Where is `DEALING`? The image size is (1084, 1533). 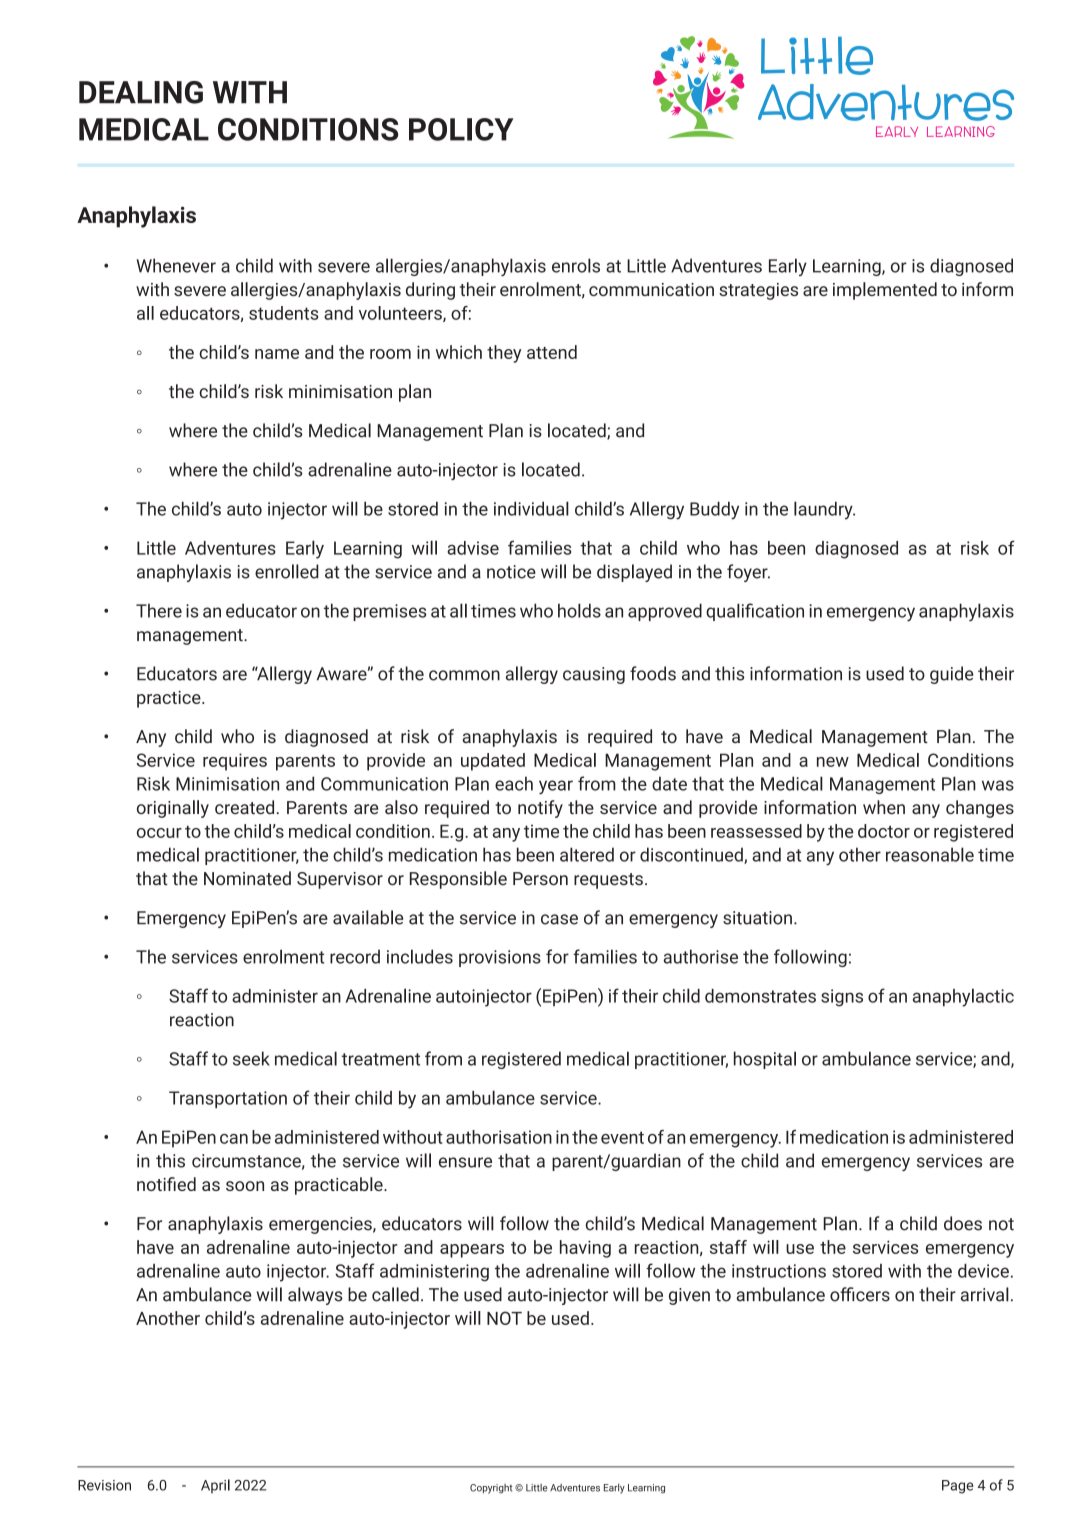 DEALING is located at coordinates (141, 92).
